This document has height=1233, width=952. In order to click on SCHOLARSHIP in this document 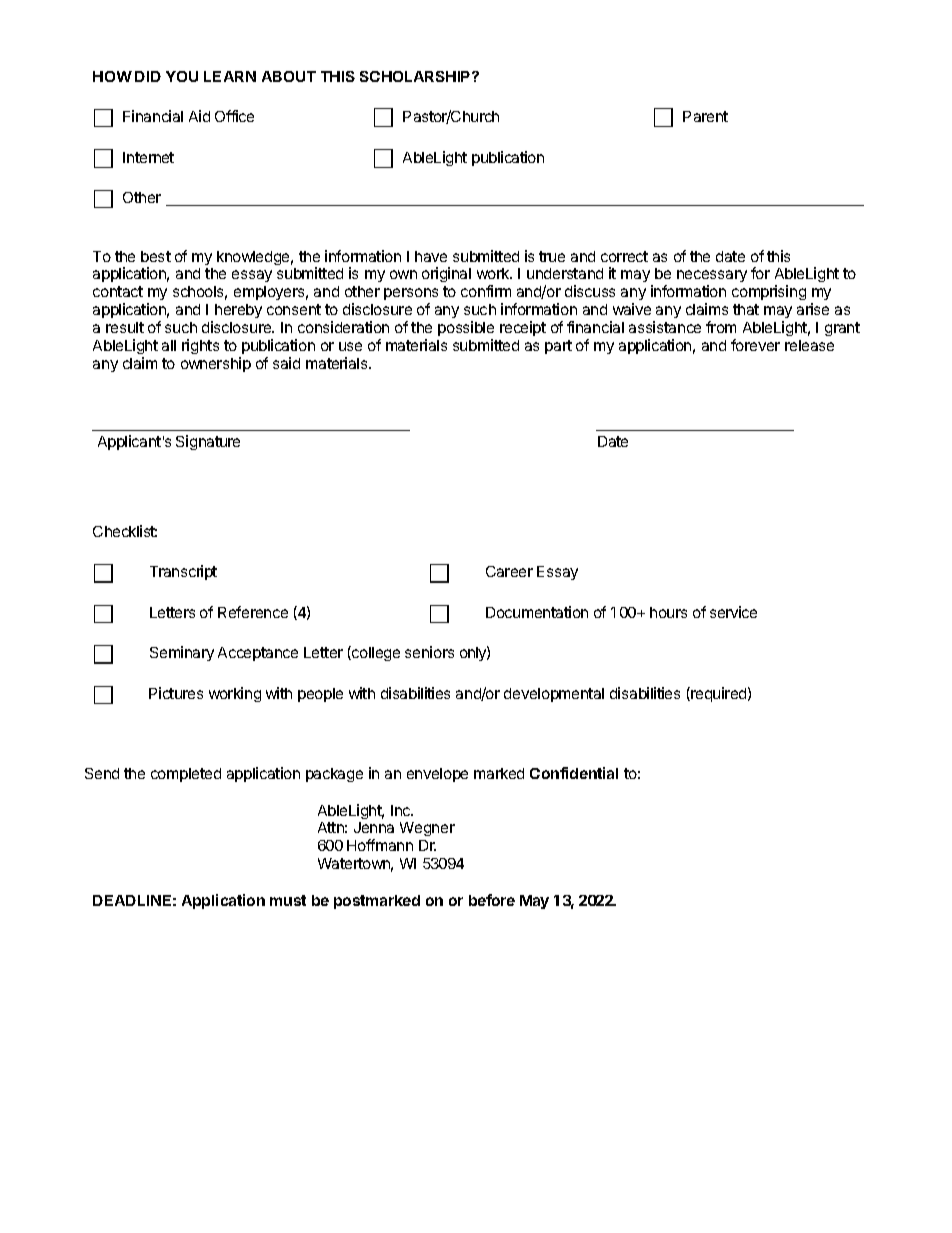, I will do `click(416, 76)`.
